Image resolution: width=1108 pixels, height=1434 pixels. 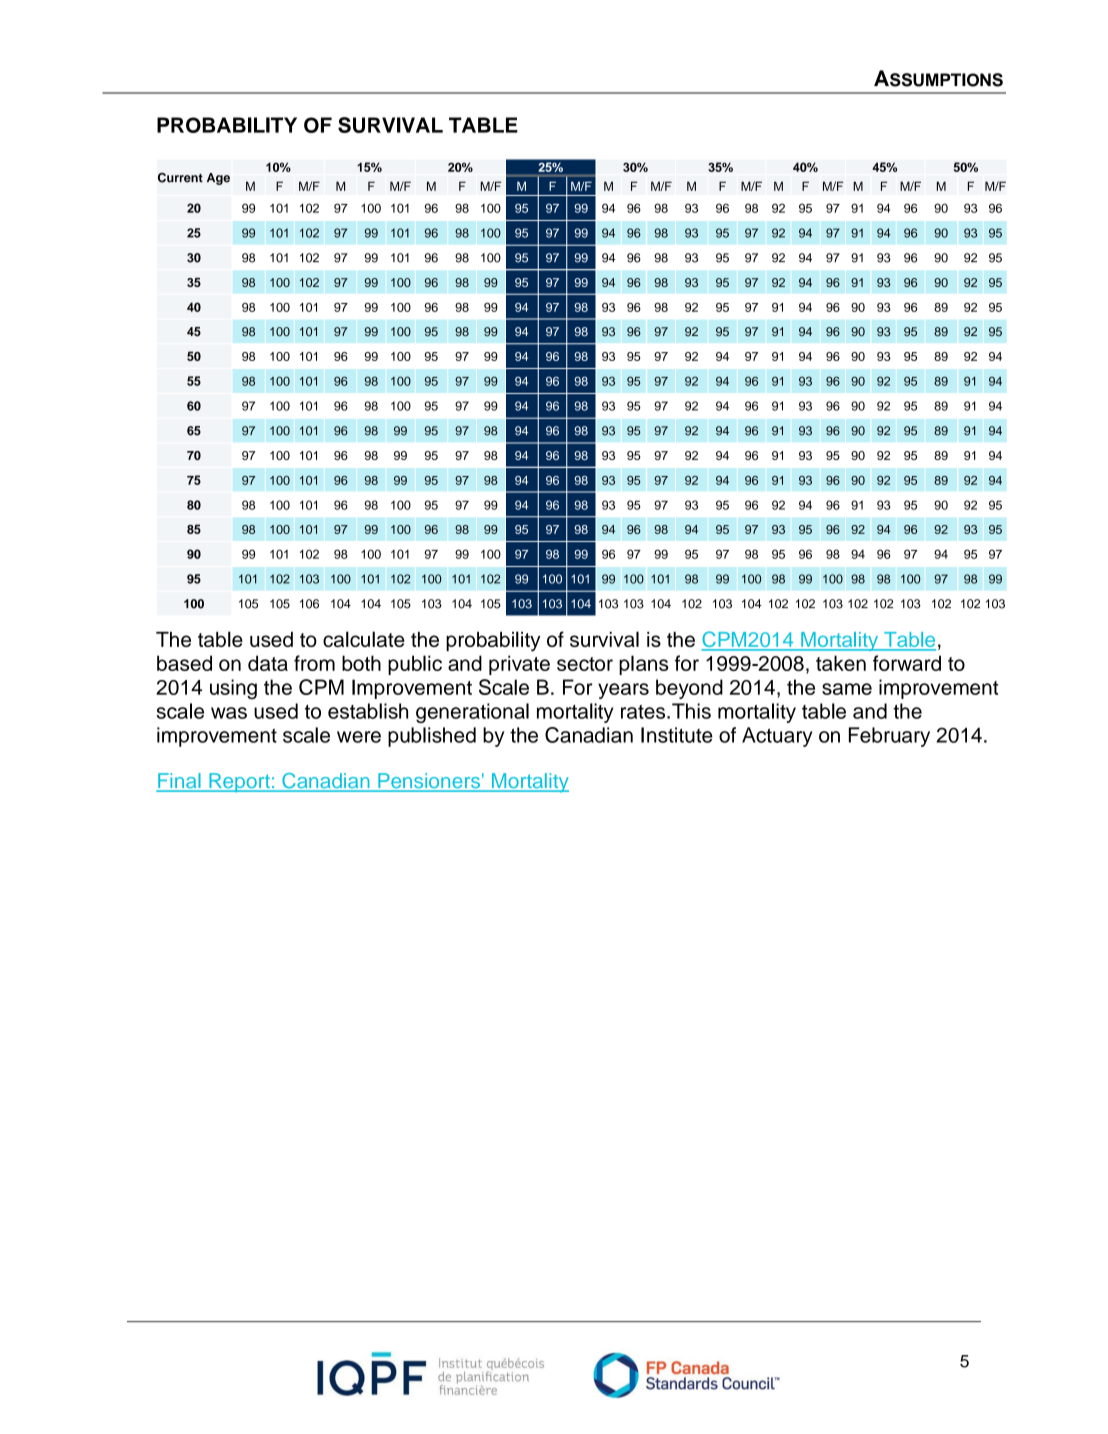 What do you see at coordinates (218, 179) in the image?
I see `Age` at bounding box center [218, 179].
